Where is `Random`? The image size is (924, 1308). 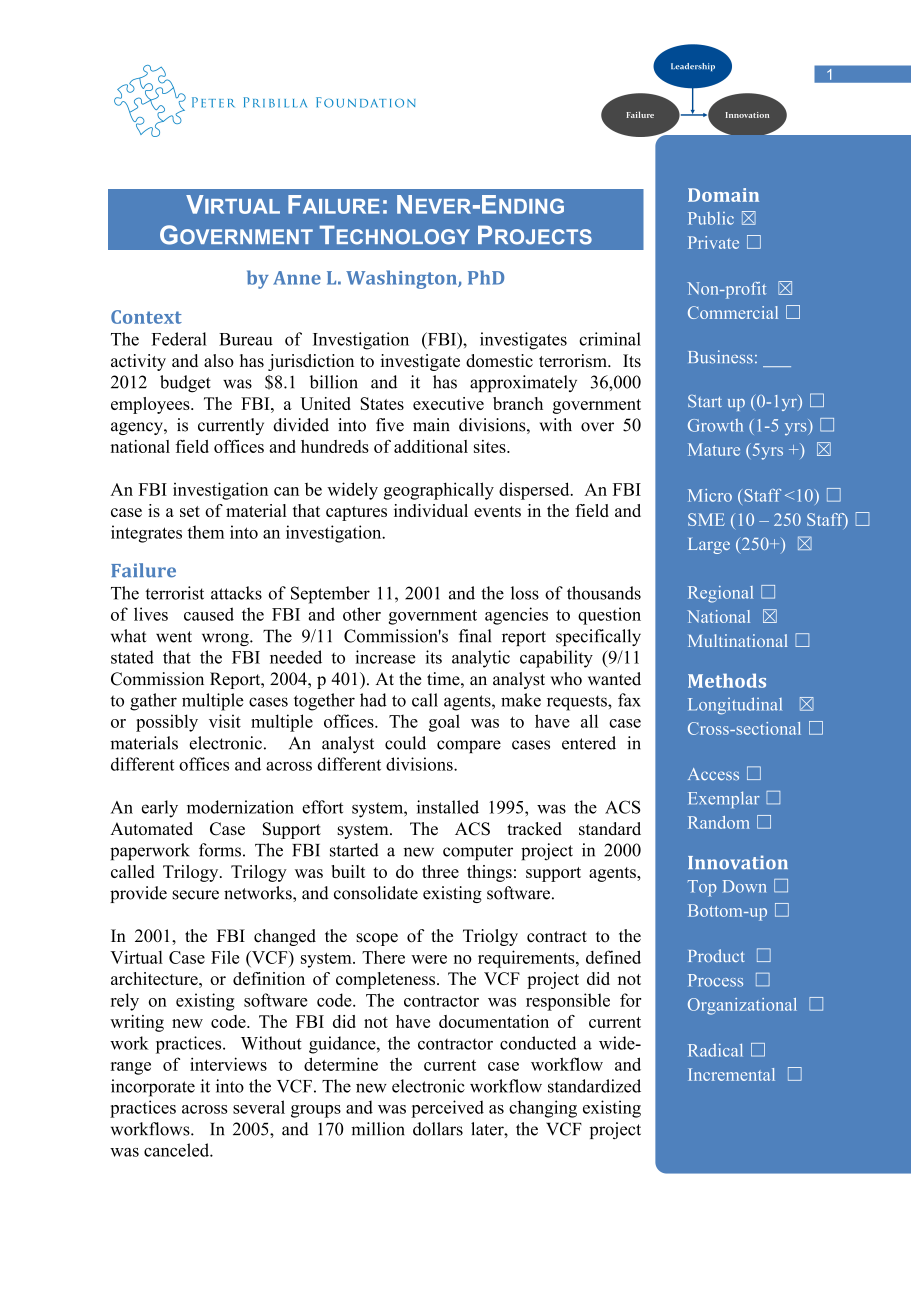
Random is located at coordinates (719, 822).
